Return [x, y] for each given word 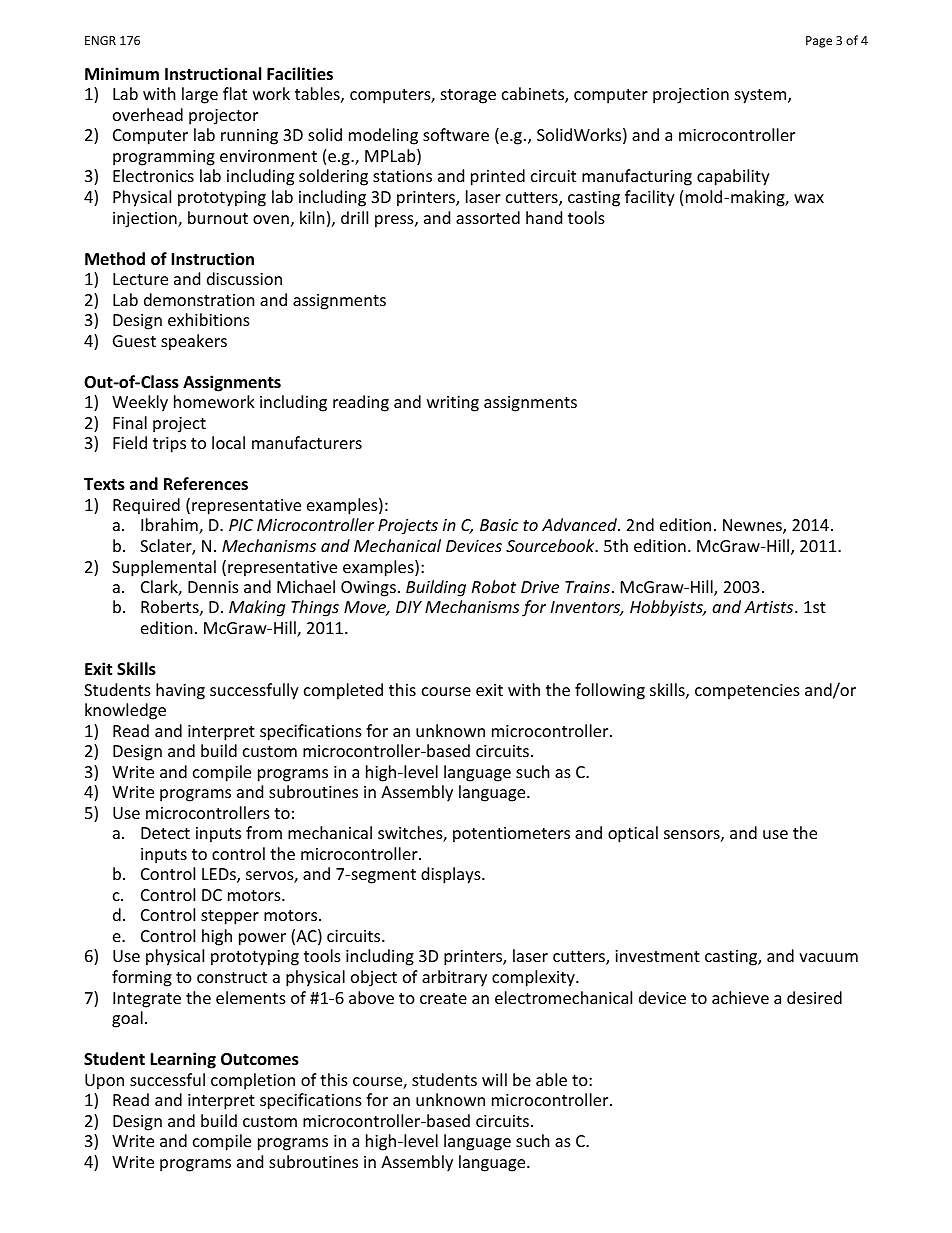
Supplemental [164, 568]
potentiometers [511, 835]
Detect [165, 833]
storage [468, 96]
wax [809, 198]
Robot [494, 586]
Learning [183, 1060]
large [200, 95]
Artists [770, 607]
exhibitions [209, 319]
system [762, 96]
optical [633, 834]
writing [453, 404]
